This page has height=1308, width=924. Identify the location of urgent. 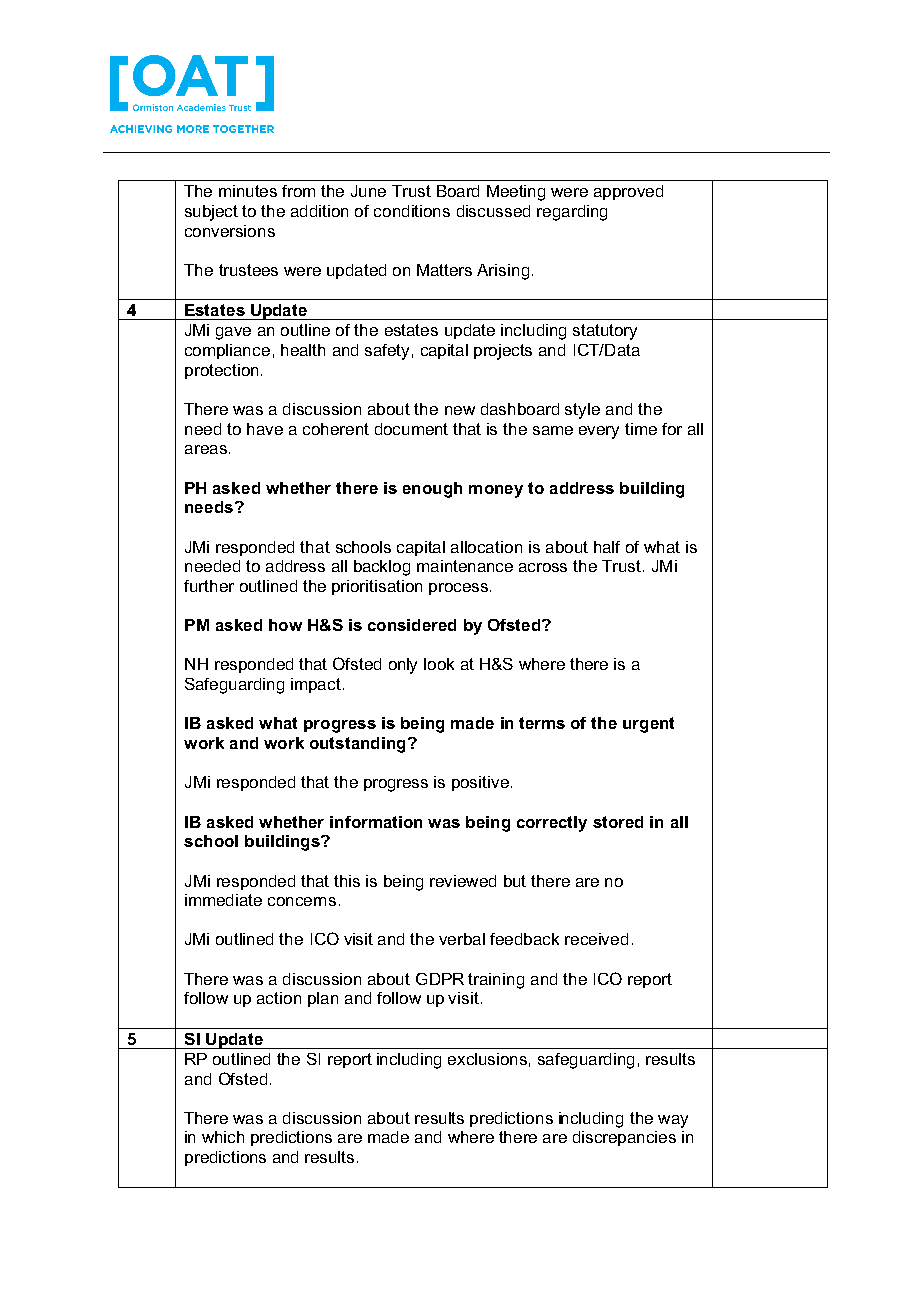
(648, 725).
